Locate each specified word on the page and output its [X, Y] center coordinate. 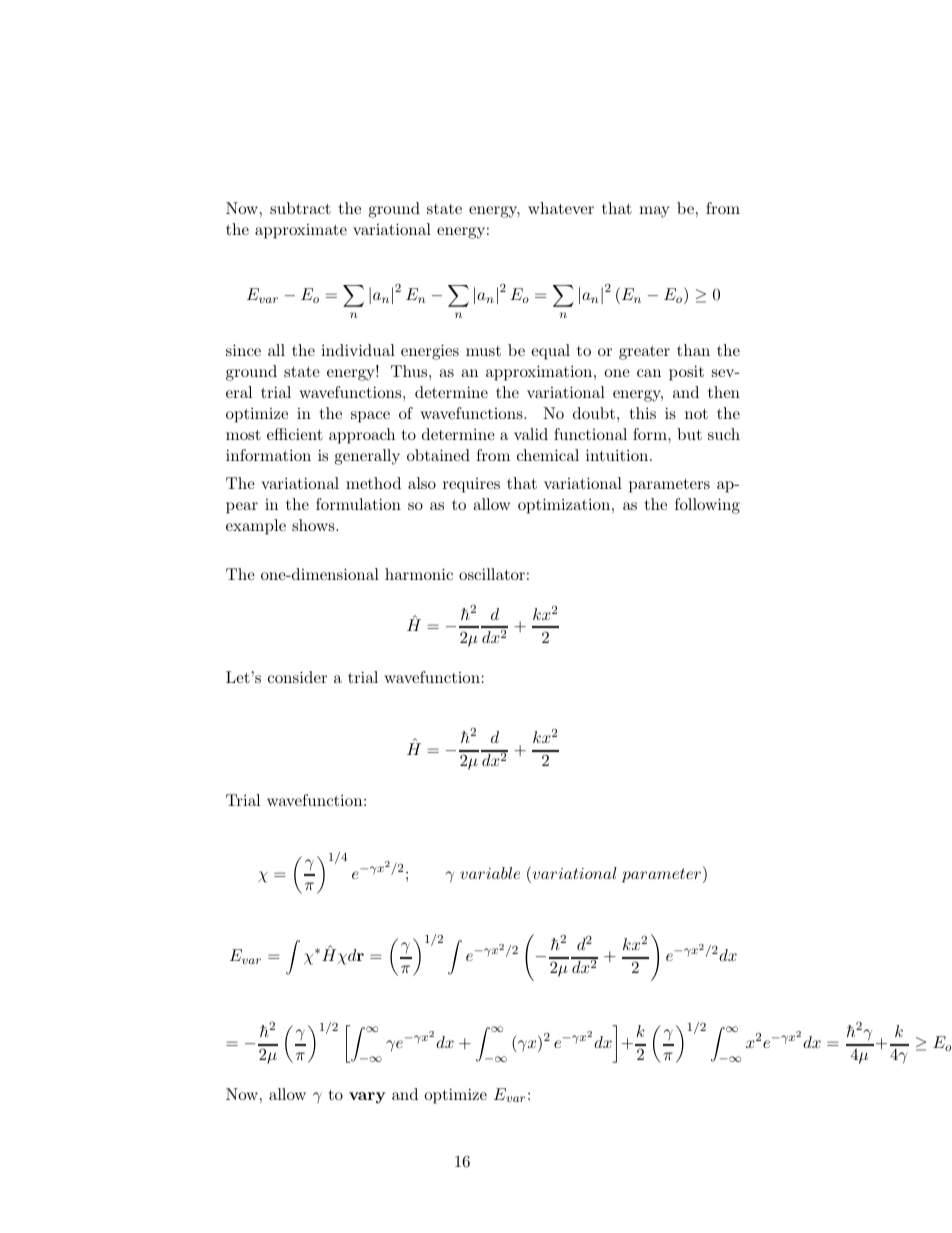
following [707, 506]
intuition [618, 455]
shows [314, 525]
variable [490, 873]
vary [367, 1098]
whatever [561, 208]
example [256, 527]
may [654, 212]
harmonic [419, 574]
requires [471, 485]
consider [297, 677]
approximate [301, 231]
